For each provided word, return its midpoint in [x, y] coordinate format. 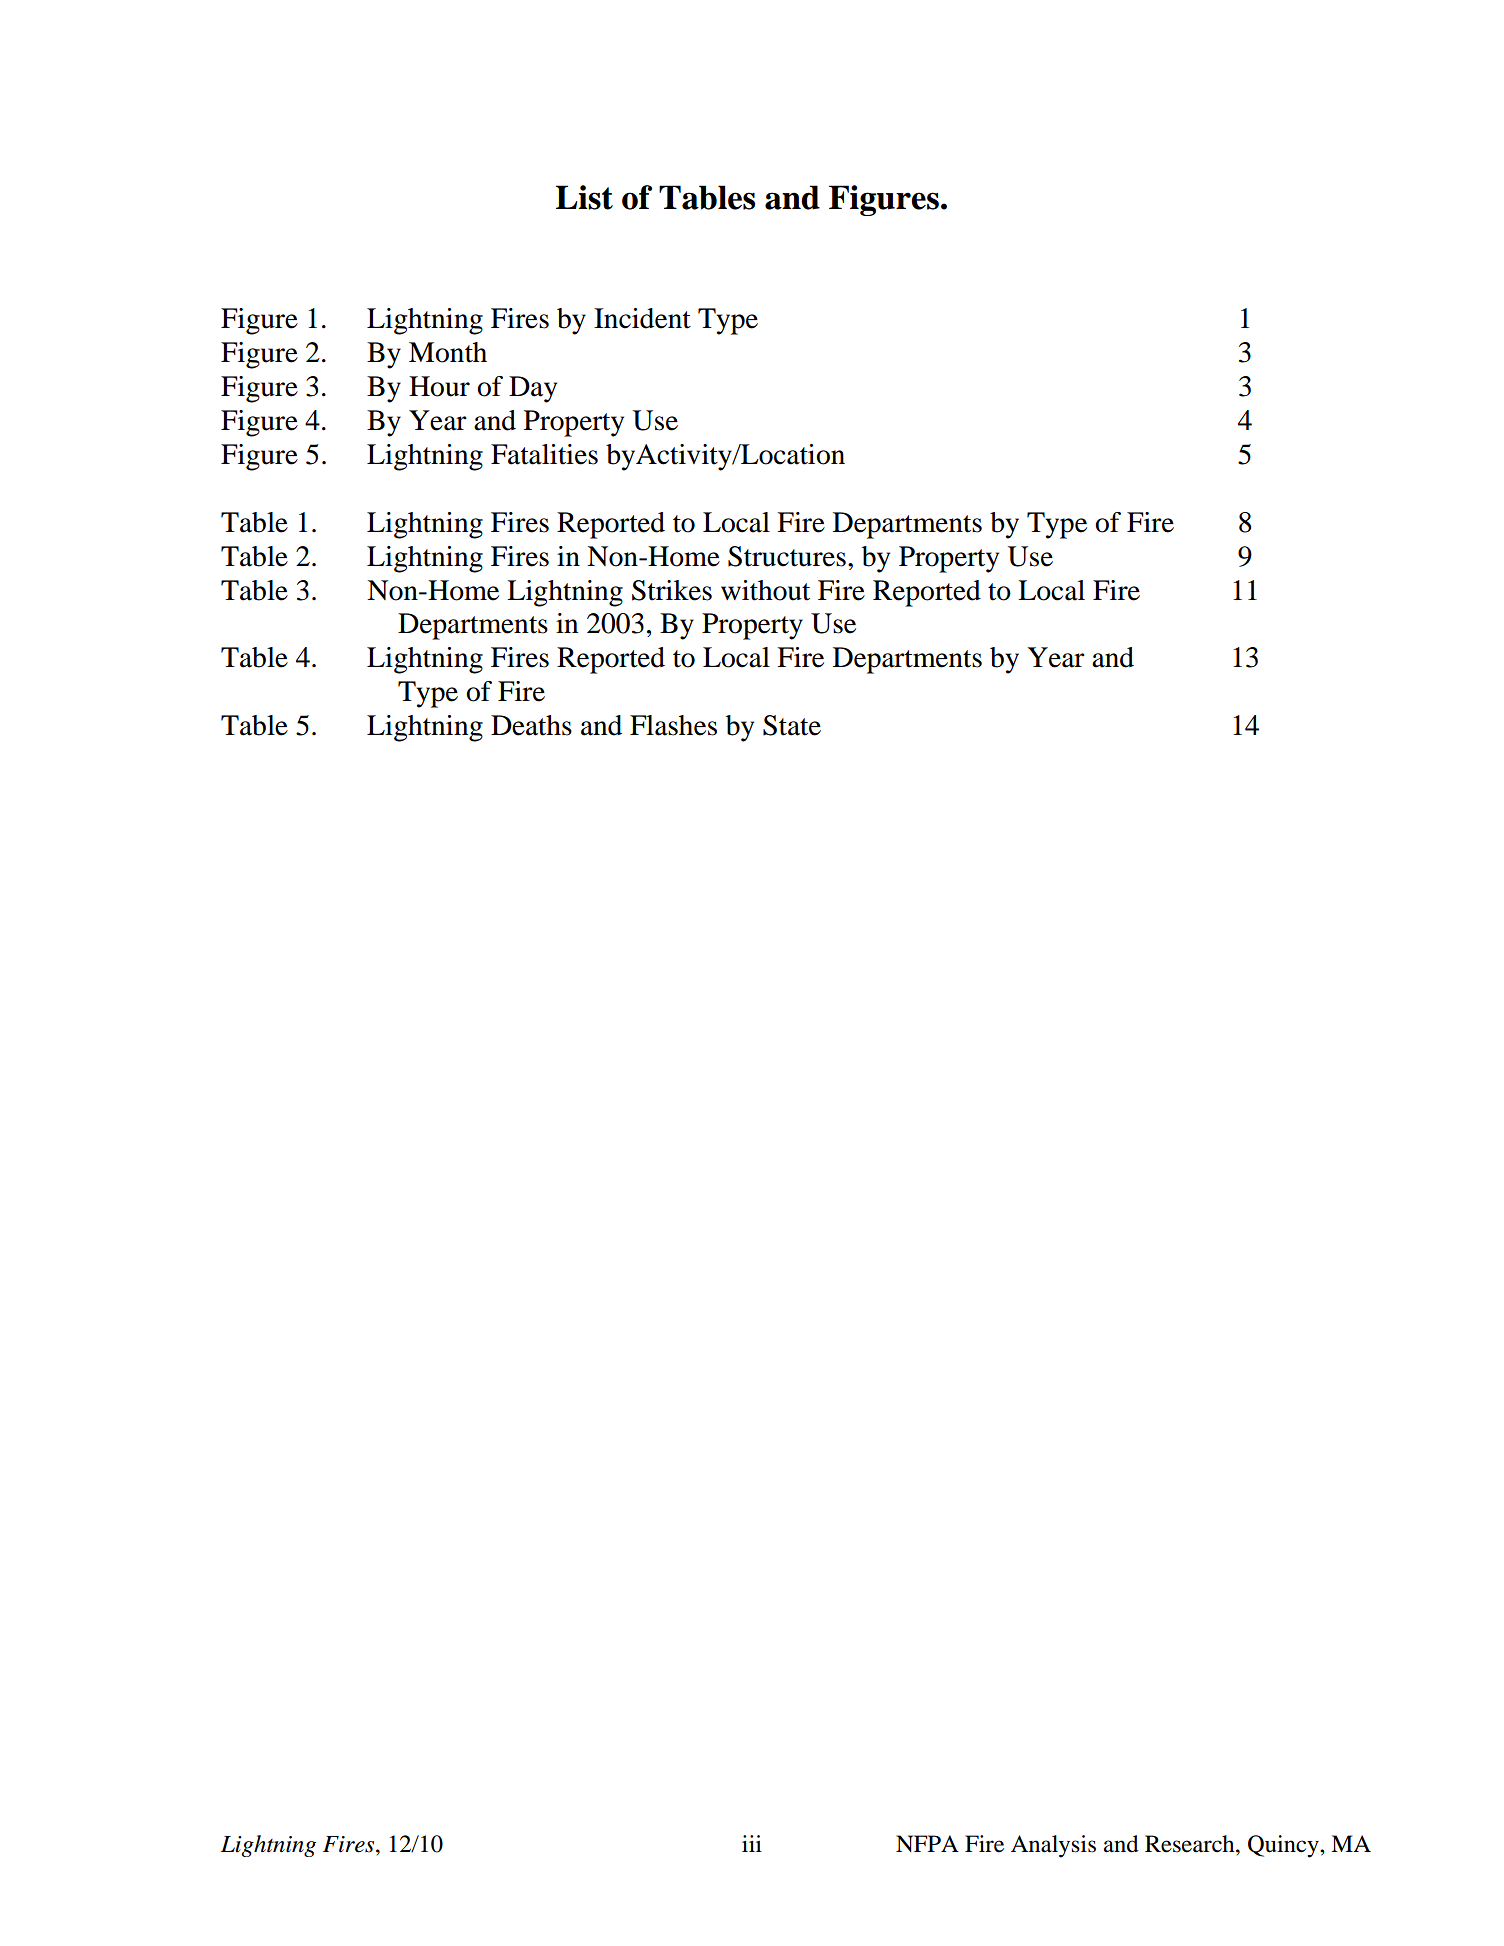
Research [1191, 1844]
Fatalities [544, 454]
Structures [787, 556]
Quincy [1284, 1846]
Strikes [672, 590]
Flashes [673, 725]
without [765, 590]
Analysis [1053, 1846]
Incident [642, 318]
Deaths [531, 725]
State [792, 725]
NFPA [927, 1843]
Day [533, 389]
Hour [439, 386]
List [584, 197]
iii [752, 1843]
